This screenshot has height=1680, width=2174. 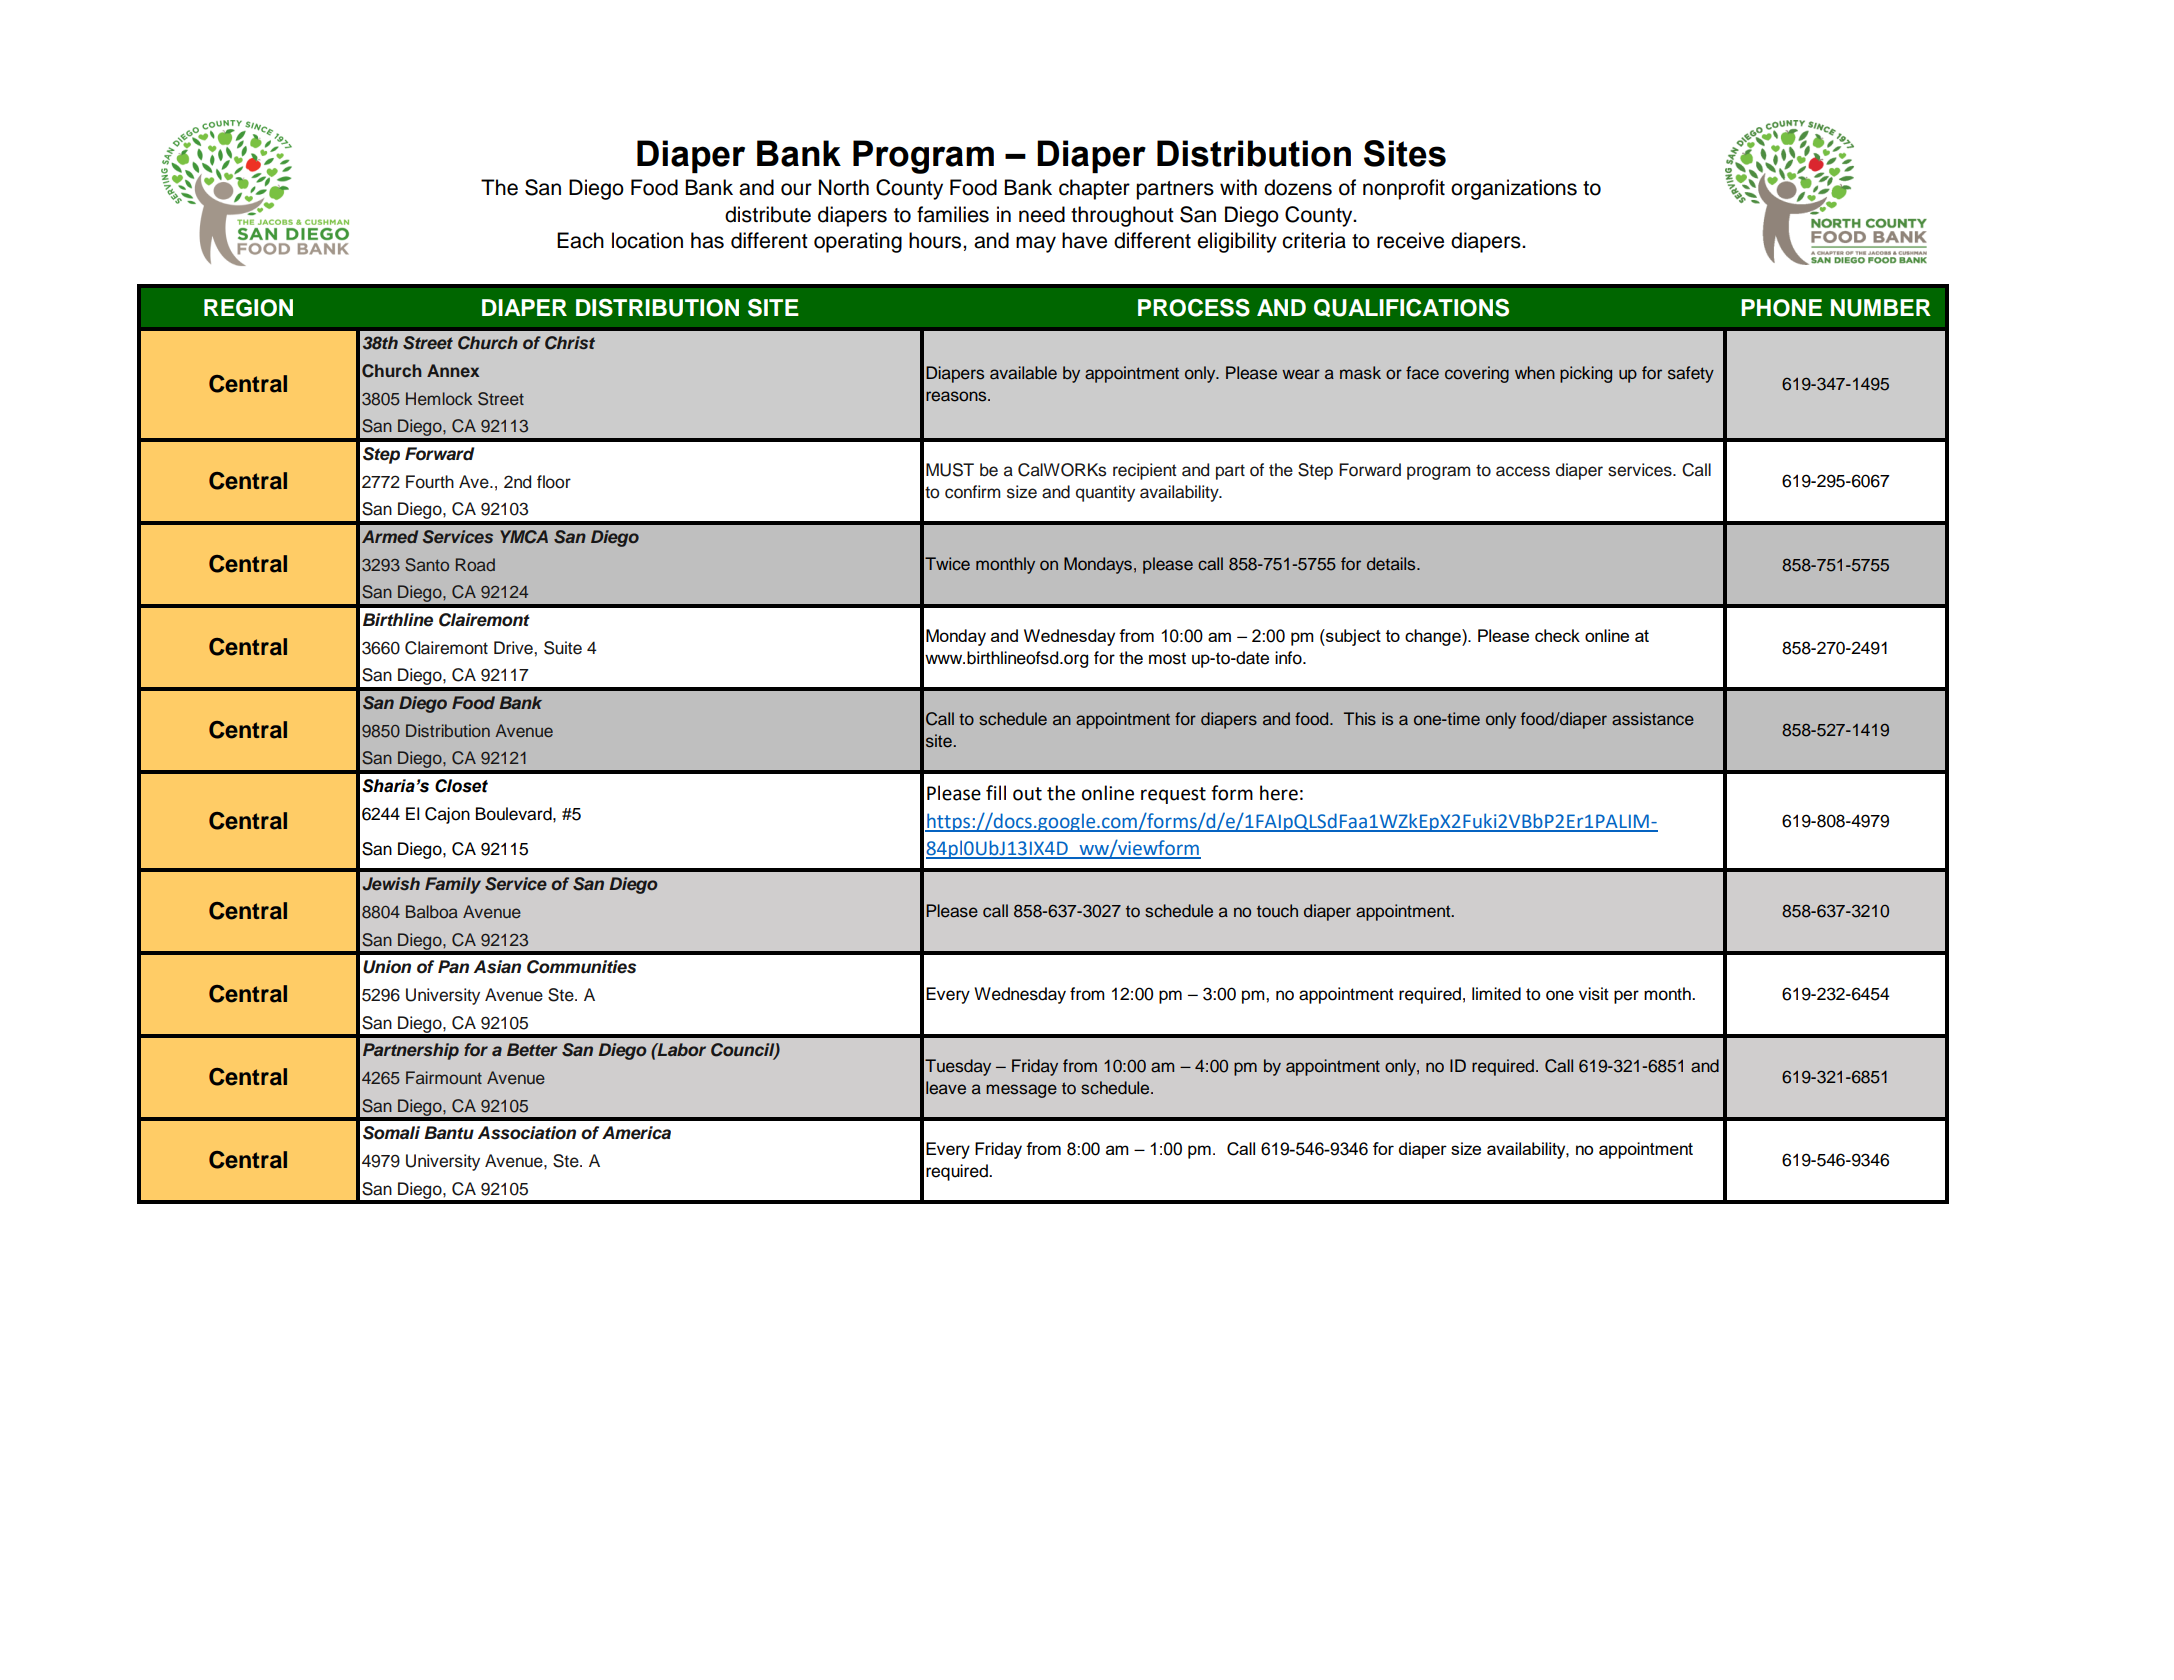 I want to click on Each, so click(x=580, y=240).
